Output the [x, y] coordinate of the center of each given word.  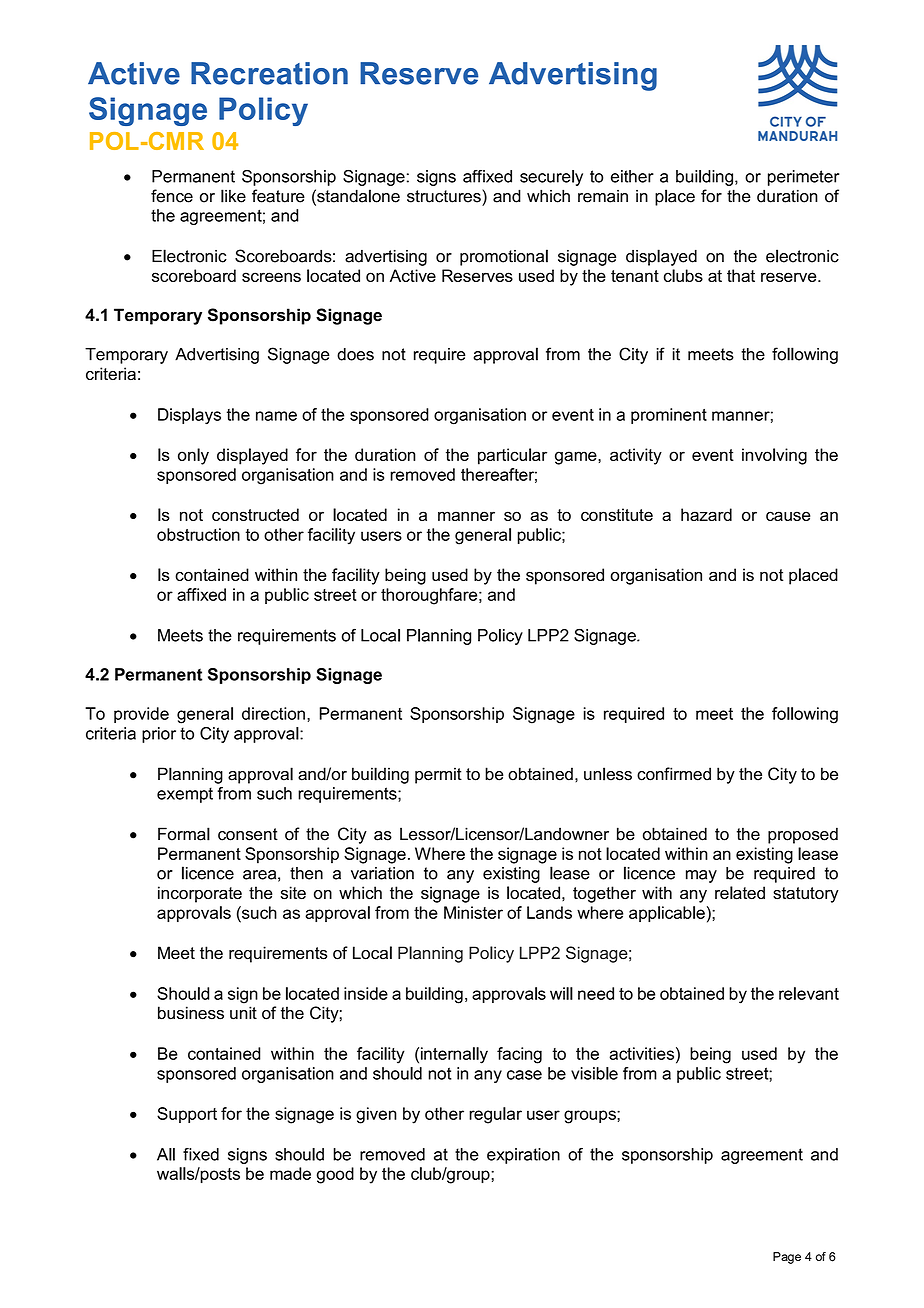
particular [512, 456]
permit [438, 775]
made [290, 1173]
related [740, 893]
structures [445, 196]
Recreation [269, 73]
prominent [669, 416]
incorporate [200, 894]
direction [273, 713]
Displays [189, 416]
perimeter [803, 178]
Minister [473, 912]
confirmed [674, 774]
